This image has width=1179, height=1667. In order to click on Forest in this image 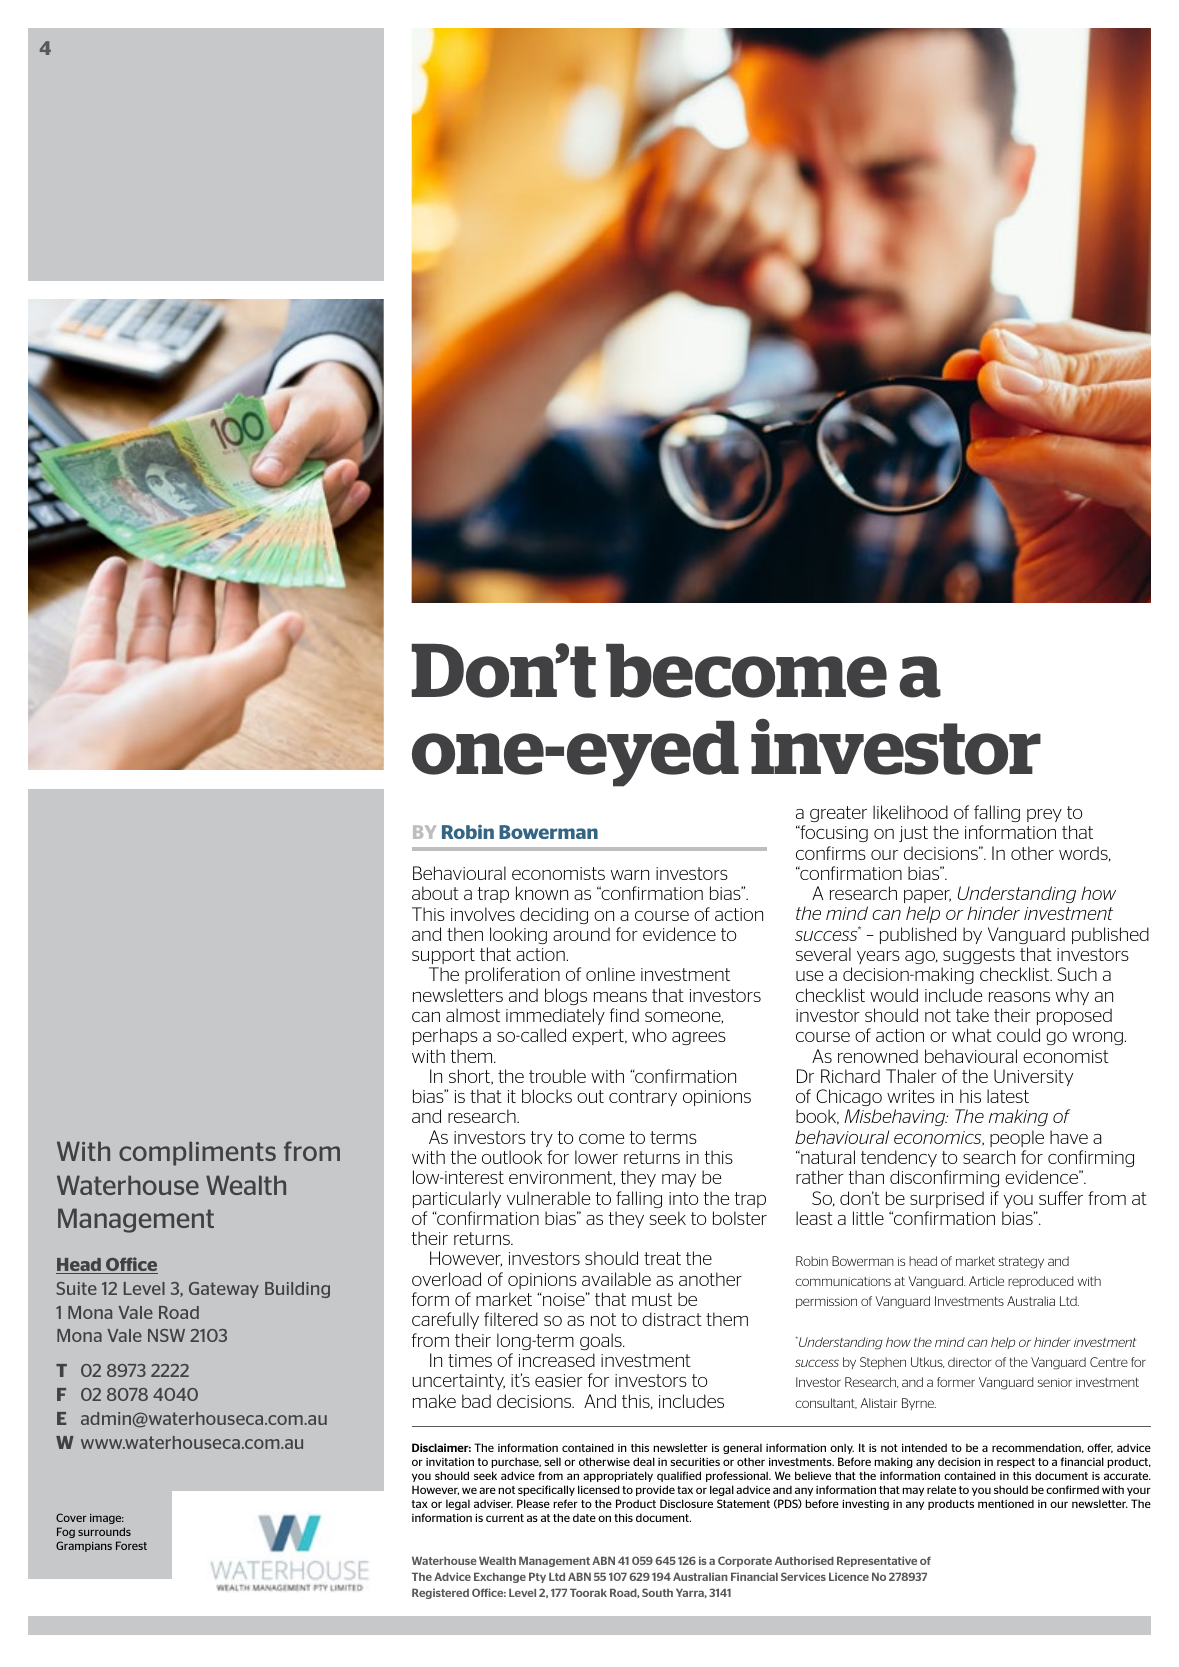, I will do `click(131, 1545)`.
